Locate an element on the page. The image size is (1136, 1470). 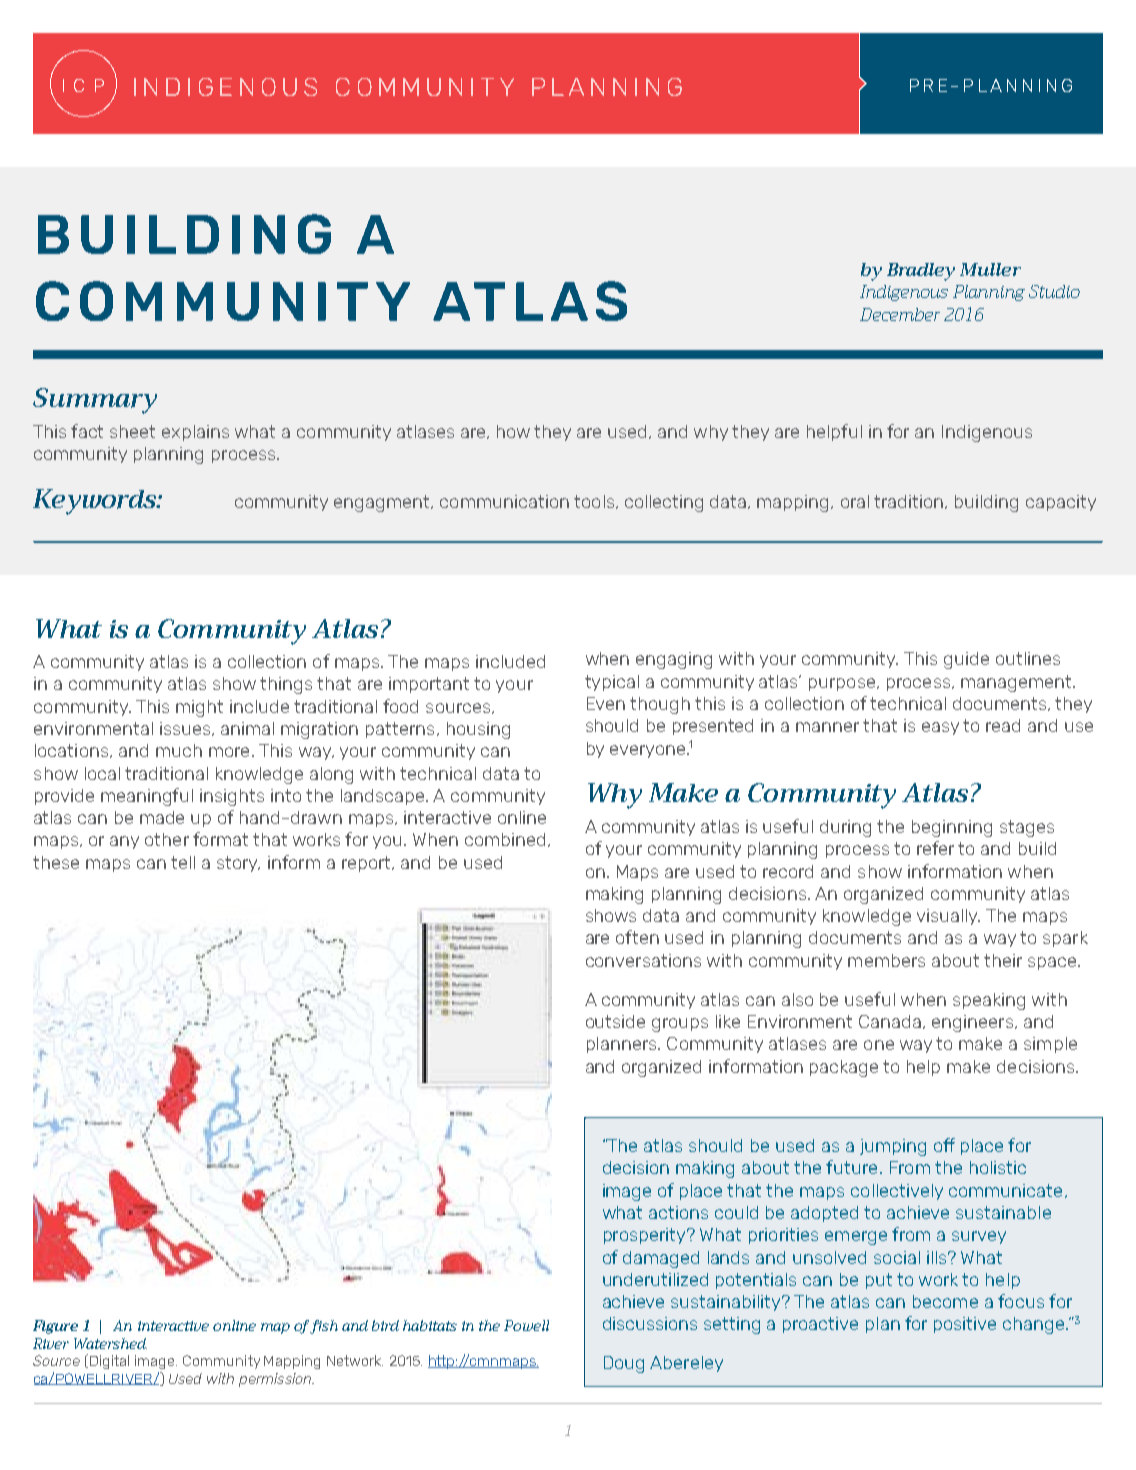
speaking is located at coordinates (989, 1001).
